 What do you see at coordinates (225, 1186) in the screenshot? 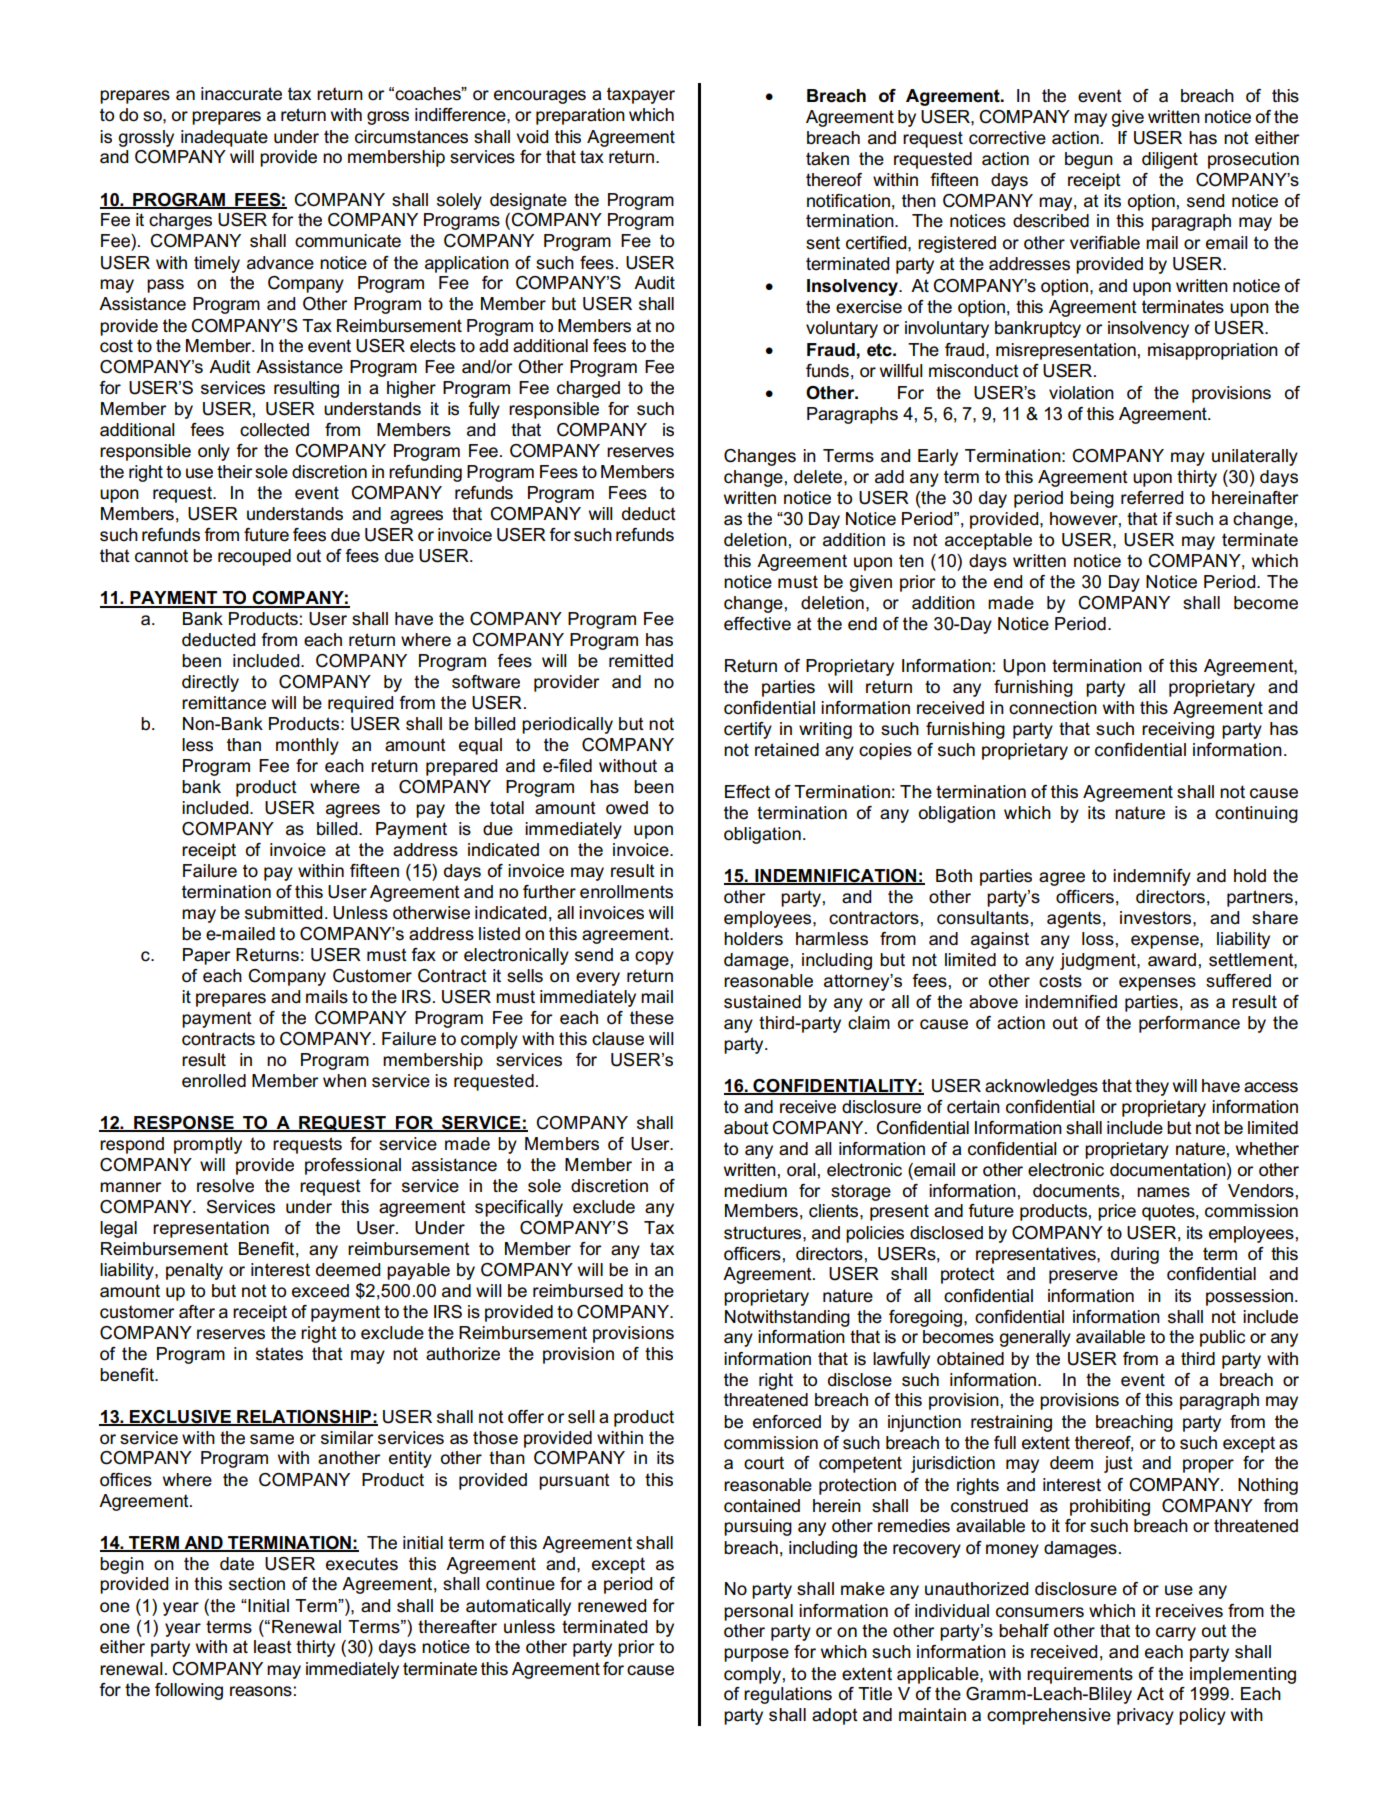
I see `resolve` at bounding box center [225, 1186].
